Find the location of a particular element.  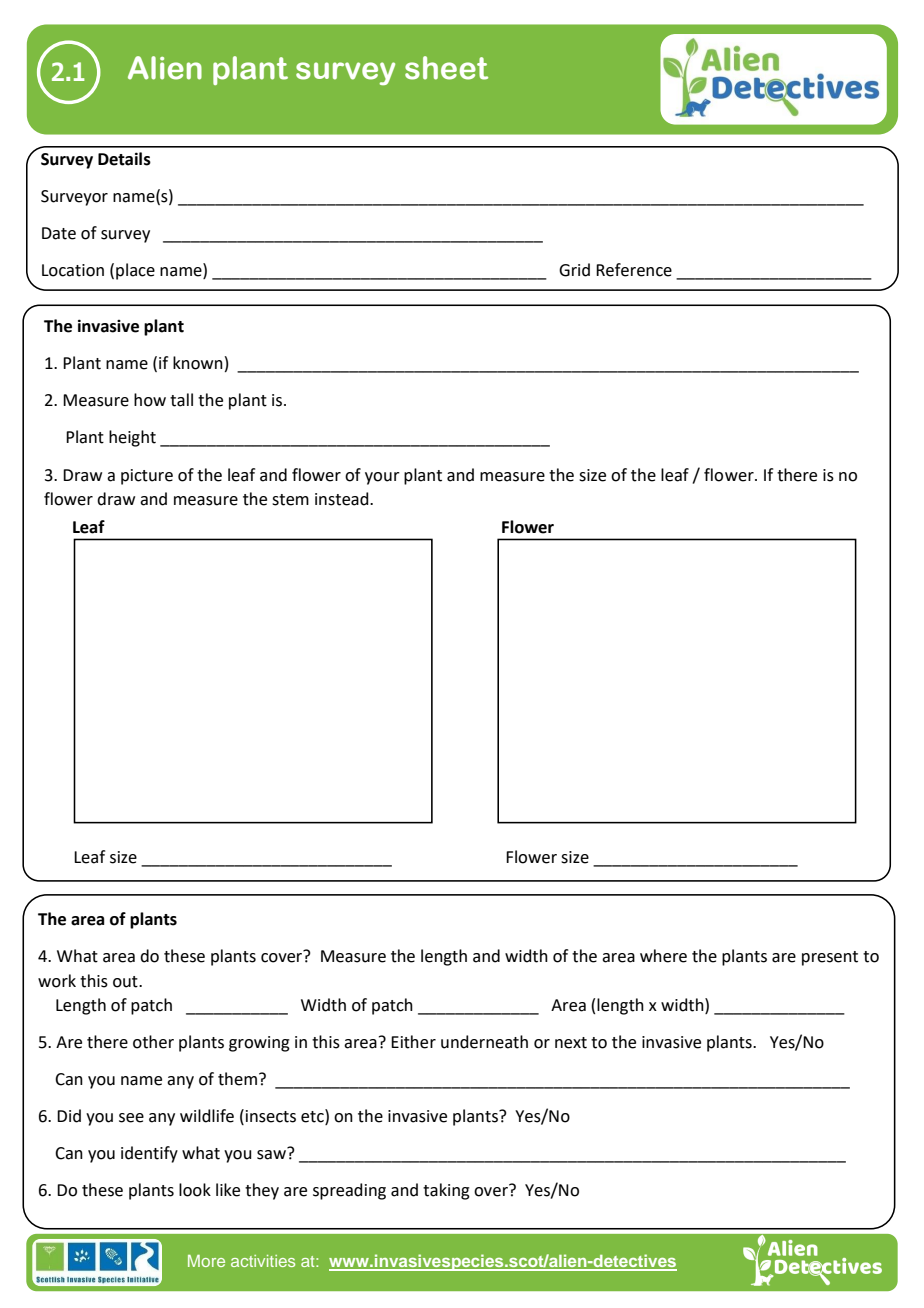

present is located at coordinates (830, 958).
